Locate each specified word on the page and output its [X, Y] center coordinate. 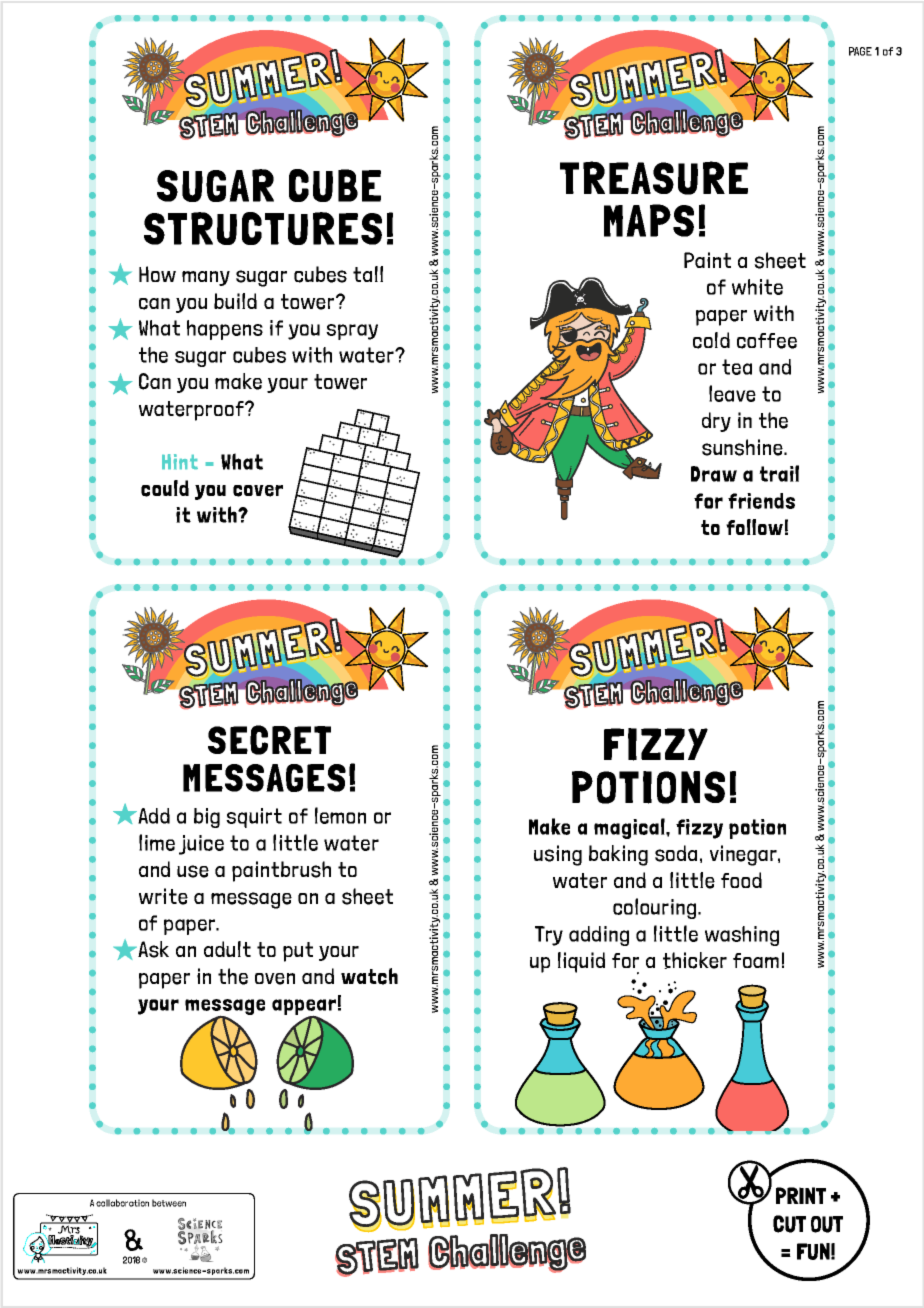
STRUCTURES [263, 228]
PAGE [860, 51]
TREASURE [654, 178]
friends [761, 501]
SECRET [269, 740]
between [169, 1203]
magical [630, 828]
